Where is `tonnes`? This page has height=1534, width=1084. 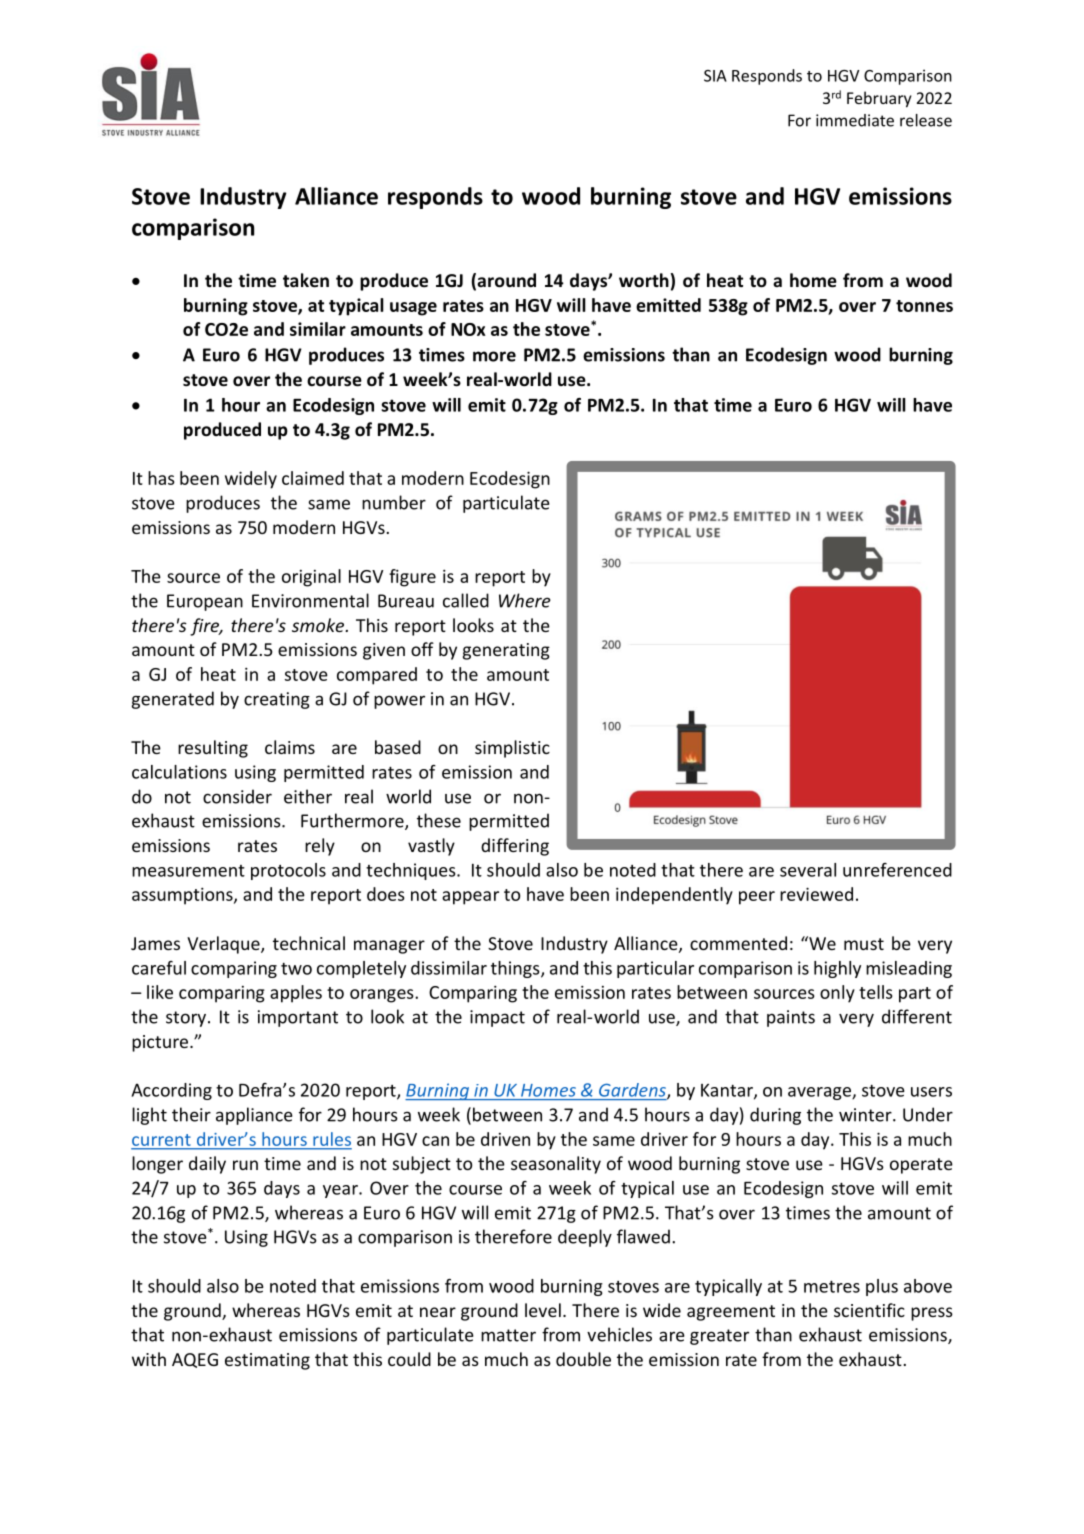
tonnes is located at coordinates (924, 306).
